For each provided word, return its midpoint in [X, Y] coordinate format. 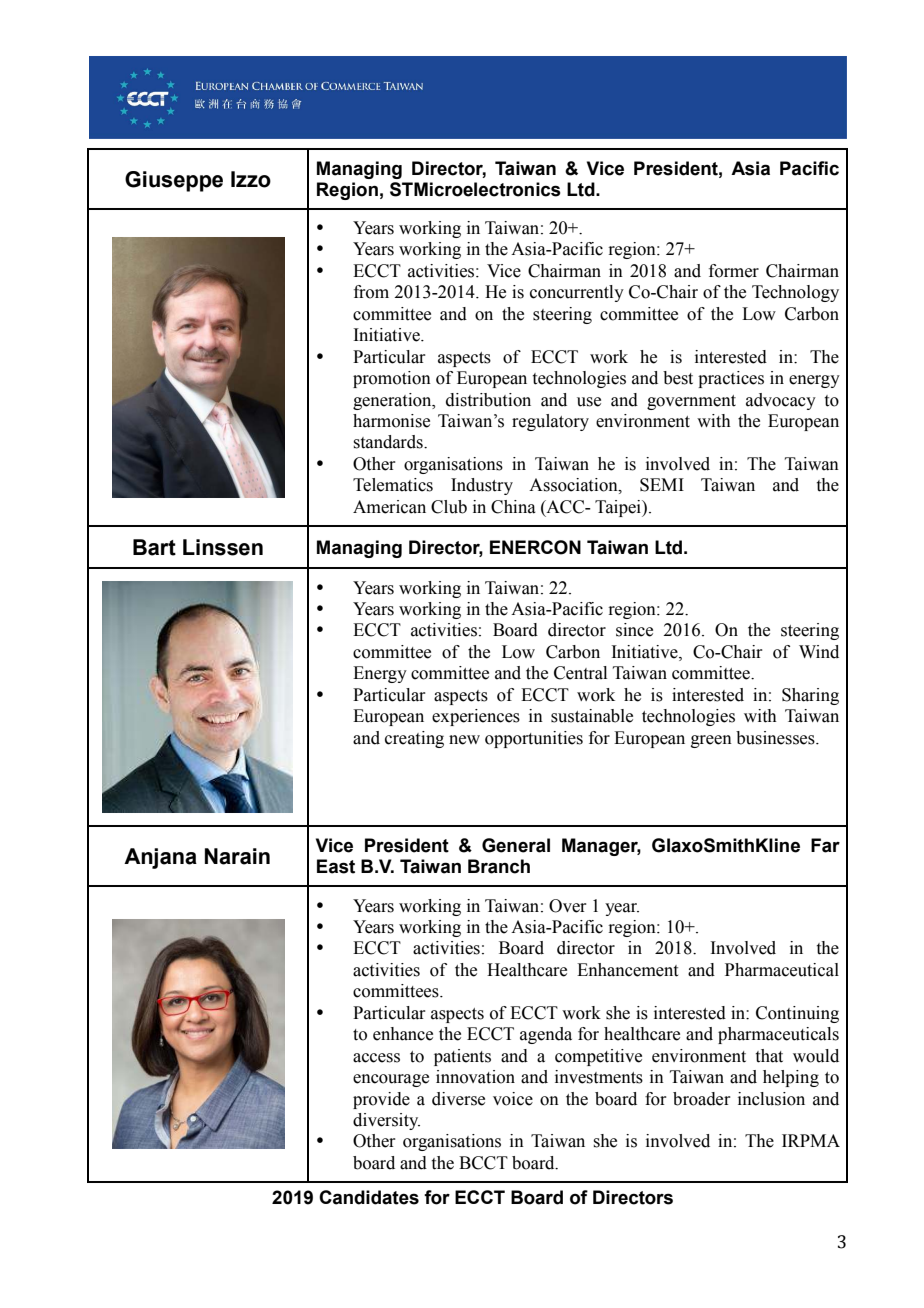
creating [414, 739]
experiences [476, 717]
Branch [499, 866]
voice [513, 1099]
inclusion [771, 1099]
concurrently [577, 293]
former [734, 271]
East [336, 866]
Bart [154, 547]
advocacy [781, 401]
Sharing [810, 696]
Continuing [797, 1014]
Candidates [369, 1197]
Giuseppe [174, 181]
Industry [482, 486]
